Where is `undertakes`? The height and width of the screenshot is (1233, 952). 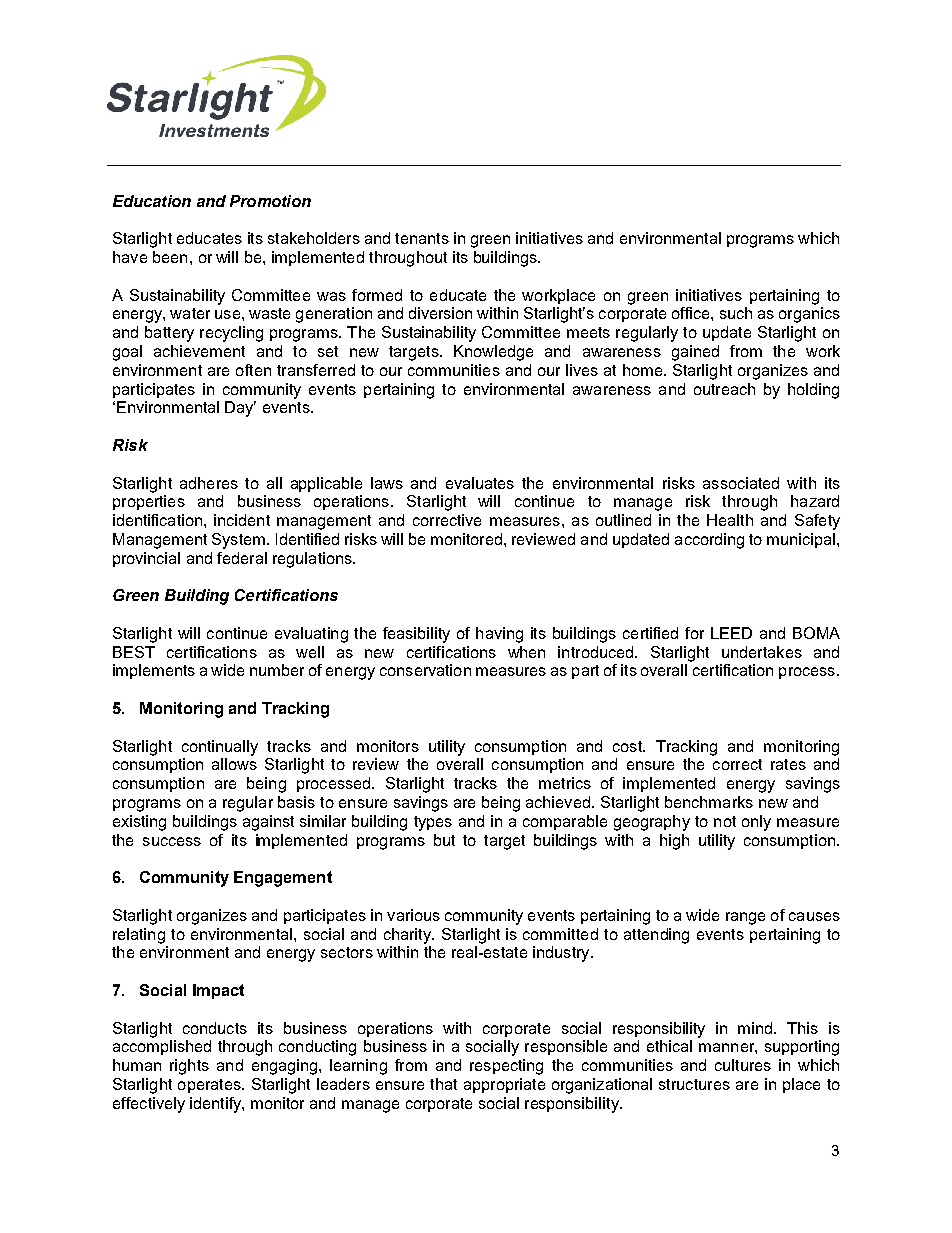 undertakes is located at coordinates (762, 652).
